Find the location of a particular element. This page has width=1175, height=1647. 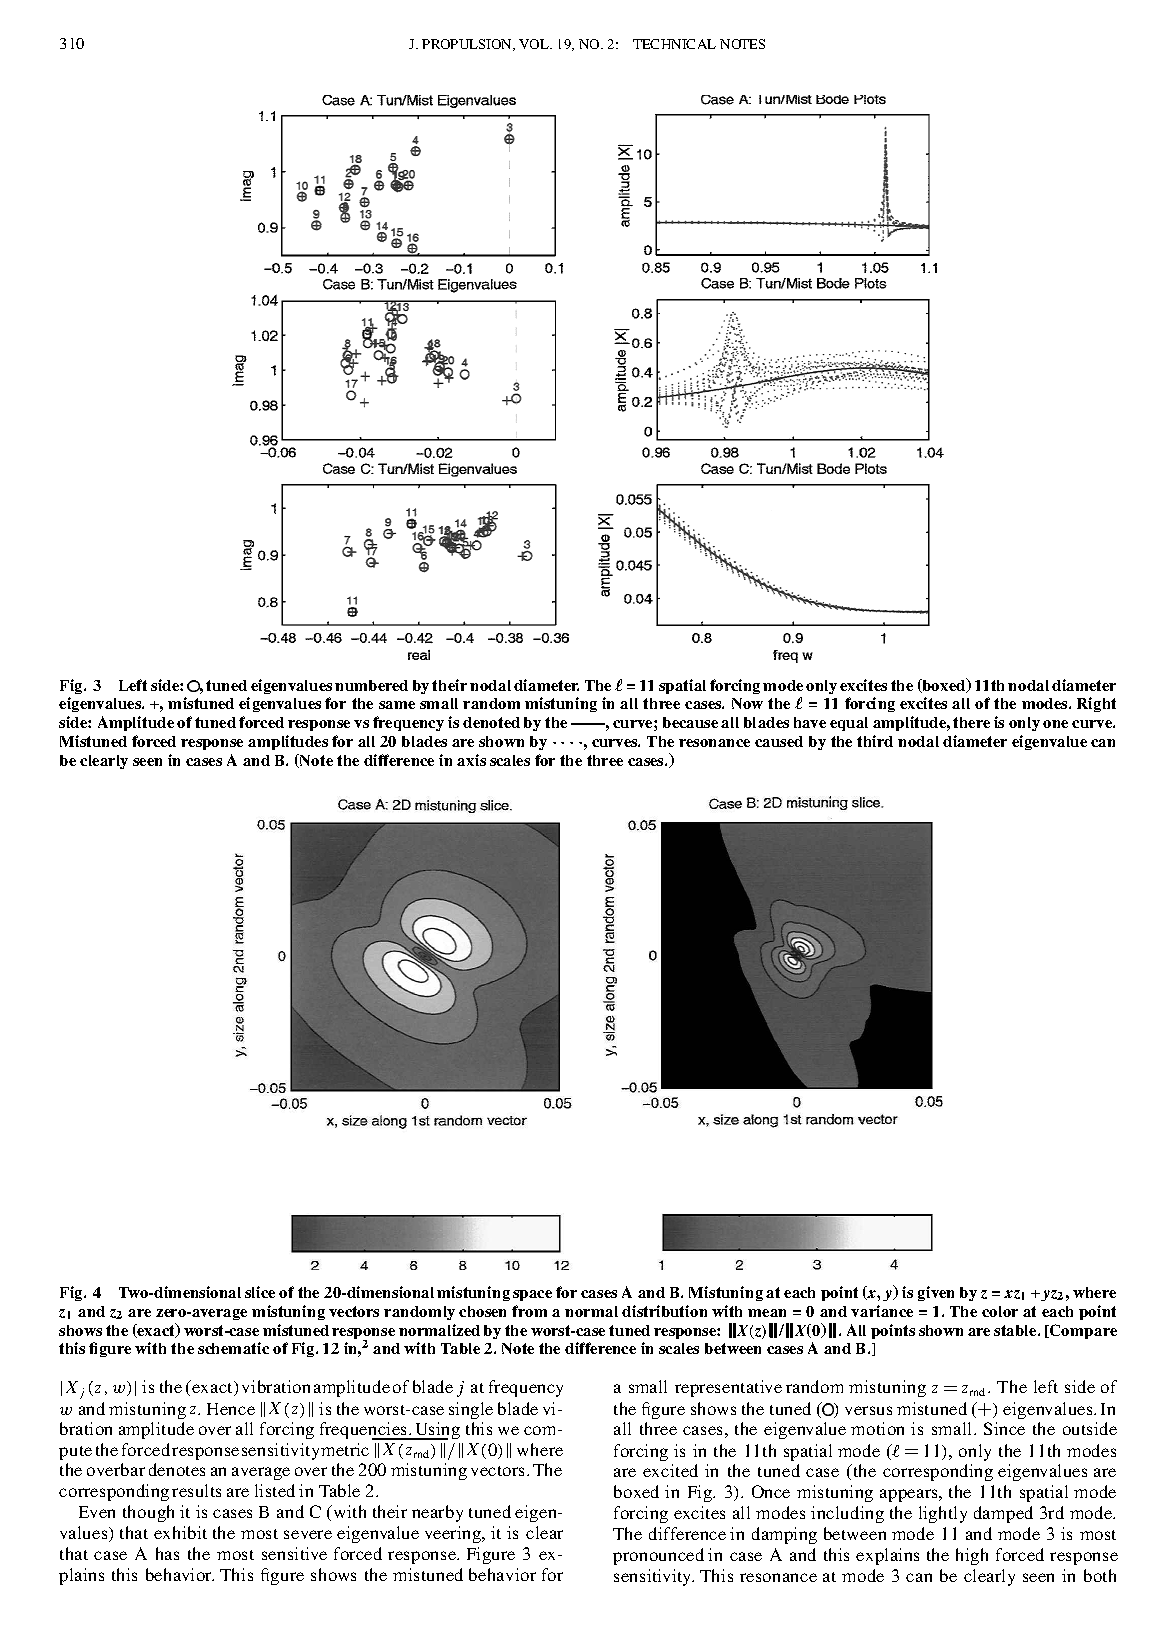

axis is located at coordinates (471, 760).
